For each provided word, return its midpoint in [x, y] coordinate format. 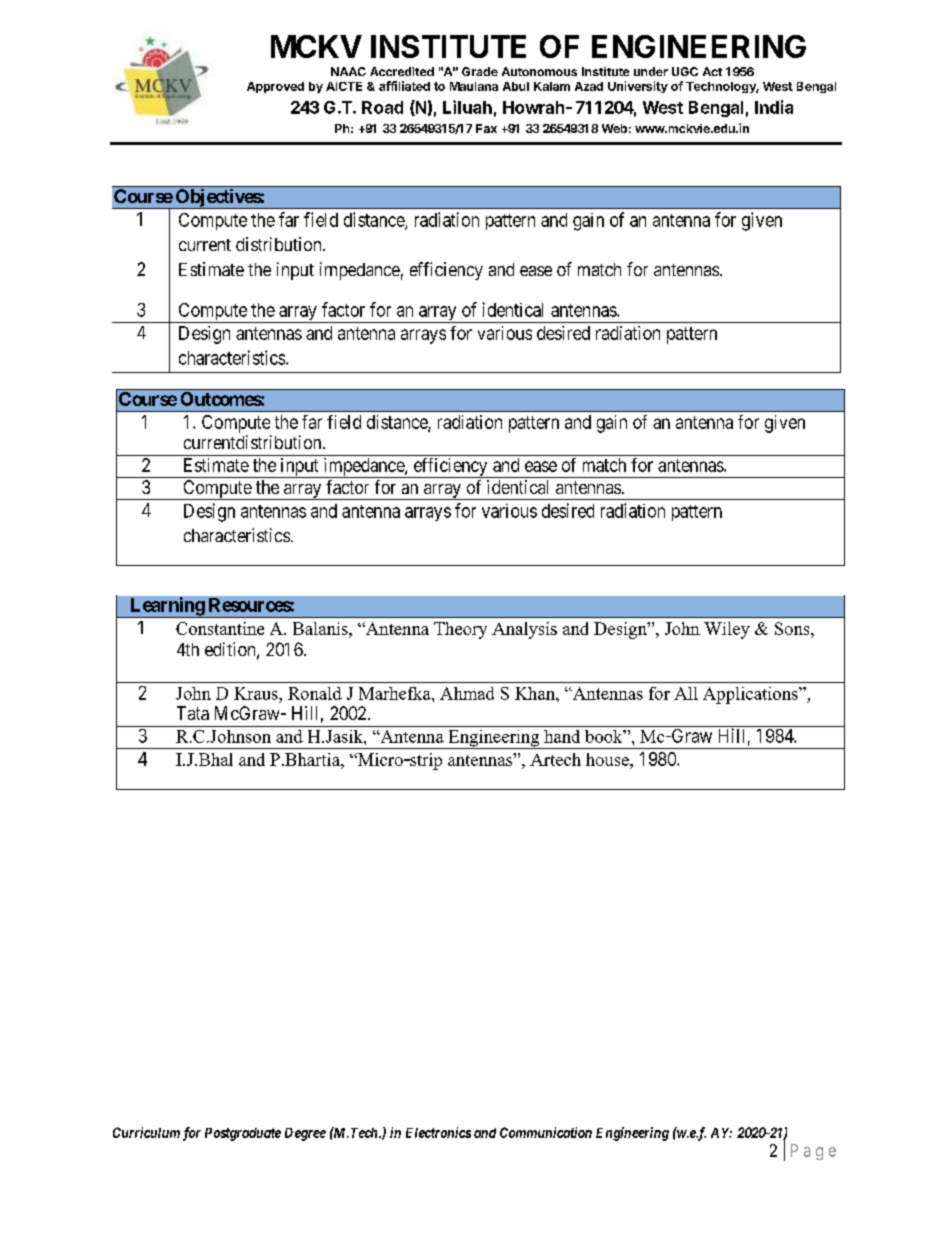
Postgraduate [243, 1134]
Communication [546, 1132]
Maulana [474, 86]
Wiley [727, 630]
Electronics [438, 1132]
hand [562, 736]
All [686, 693]
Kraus [257, 693]
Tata [193, 713]
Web [614, 128]
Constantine [220, 628]
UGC [685, 71]
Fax [486, 128]
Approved [275, 87]
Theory [460, 630]
